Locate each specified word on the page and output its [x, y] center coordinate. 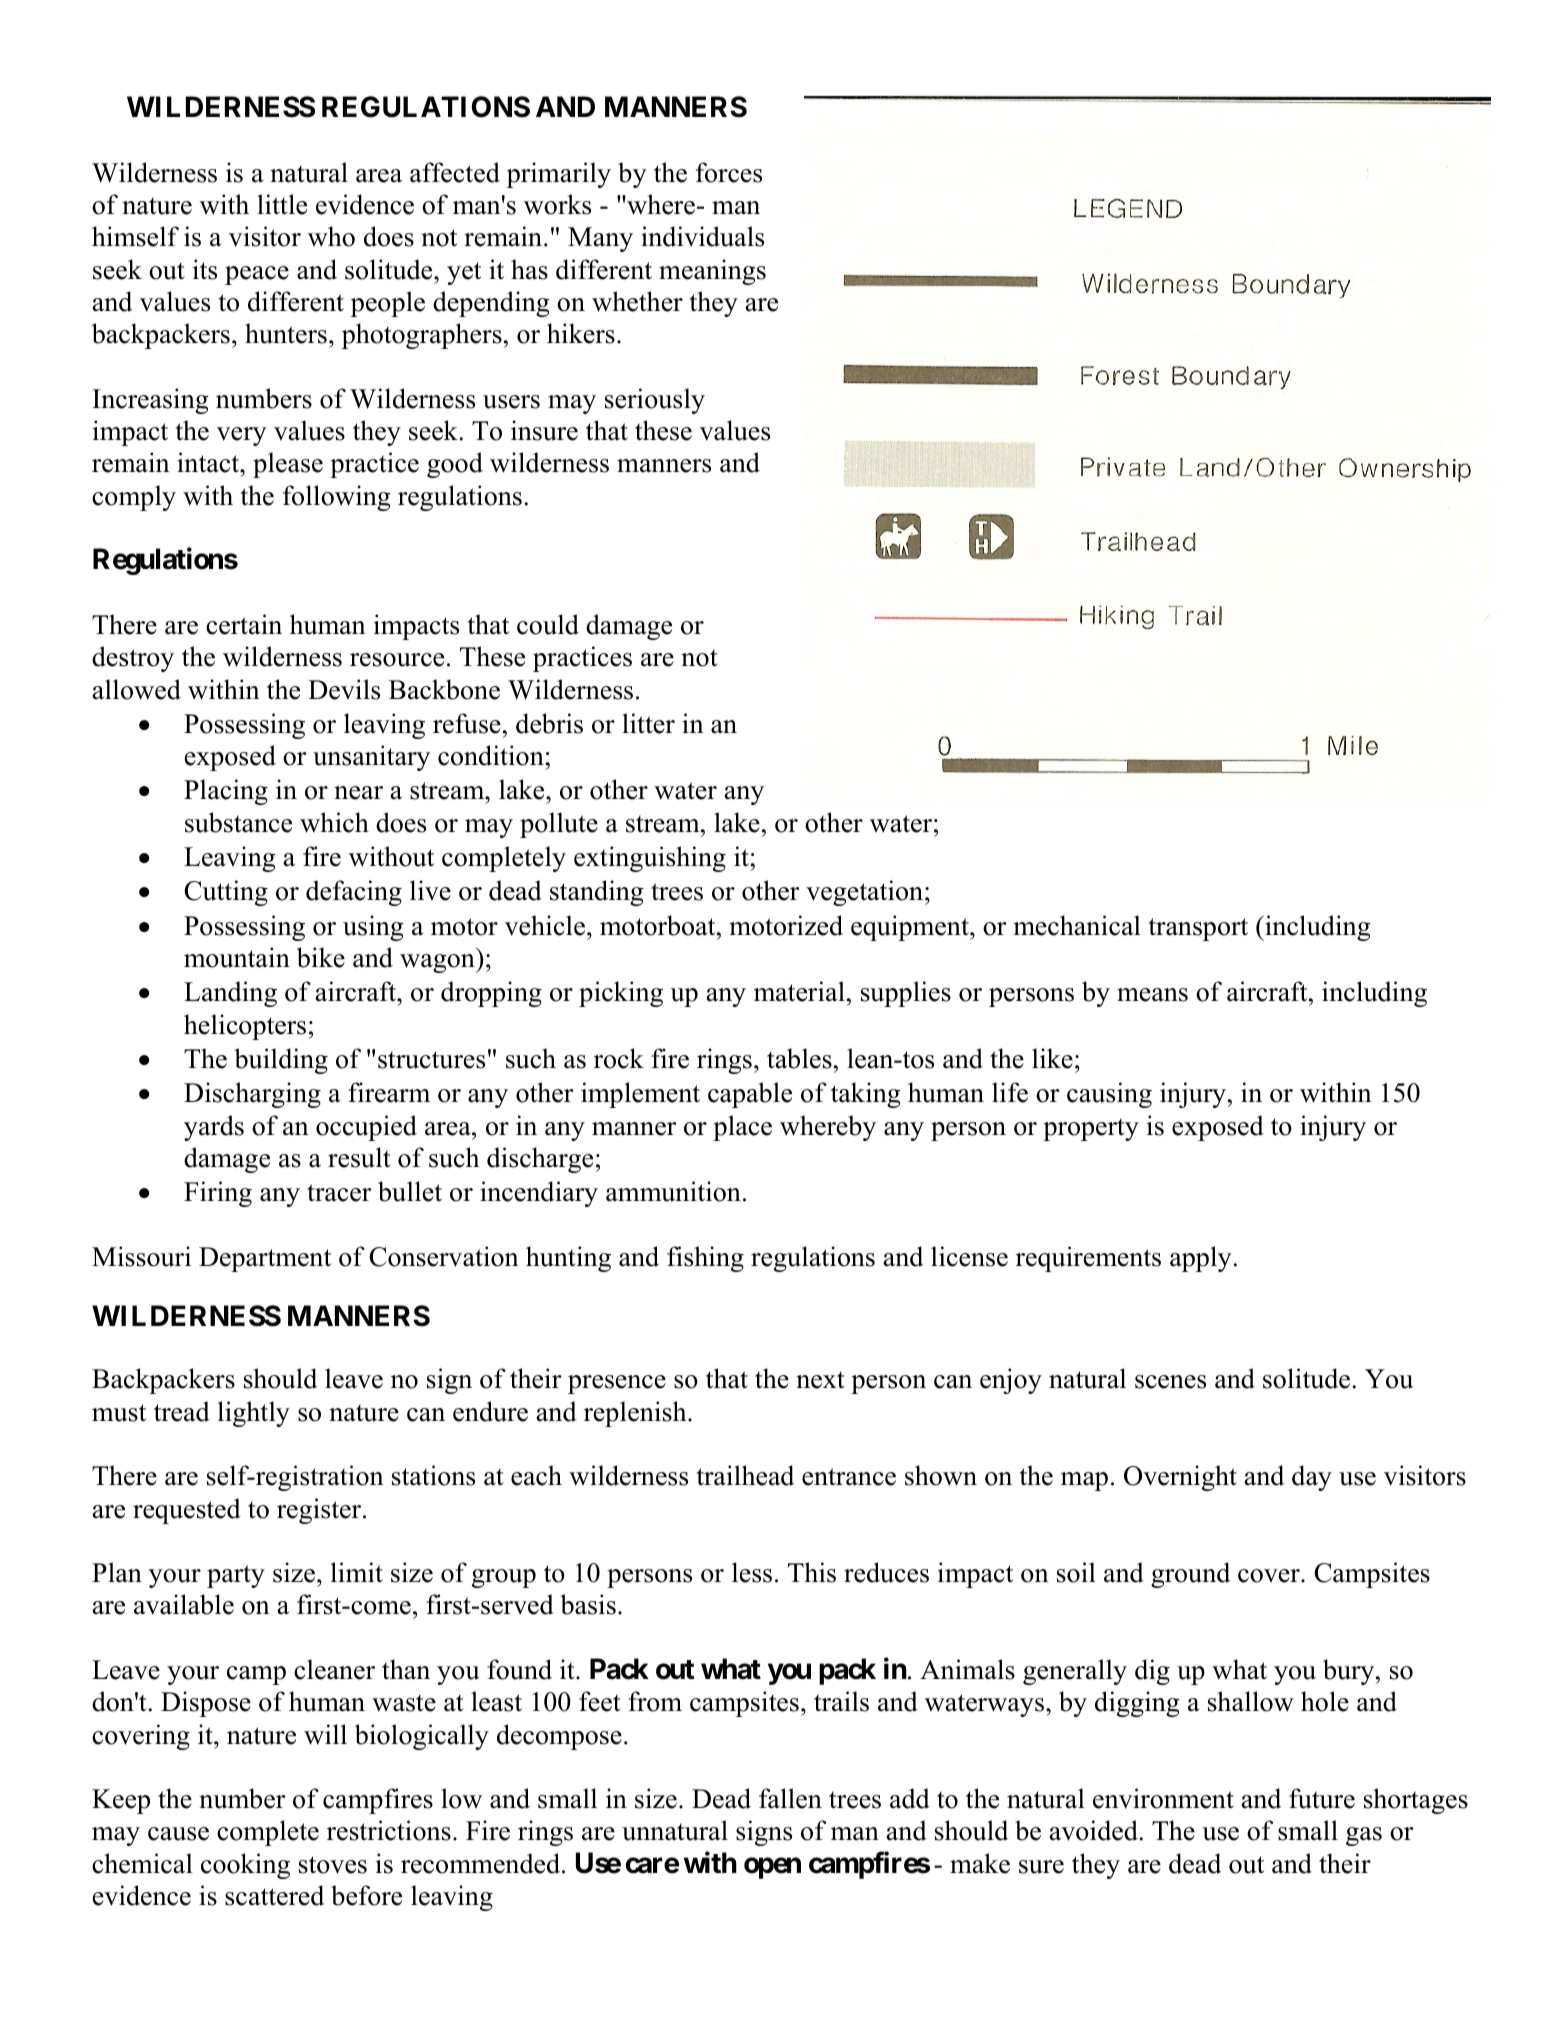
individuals [702, 236]
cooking [245, 1866]
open [772, 1868]
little [282, 204]
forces [729, 172]
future [1322, 1798]
